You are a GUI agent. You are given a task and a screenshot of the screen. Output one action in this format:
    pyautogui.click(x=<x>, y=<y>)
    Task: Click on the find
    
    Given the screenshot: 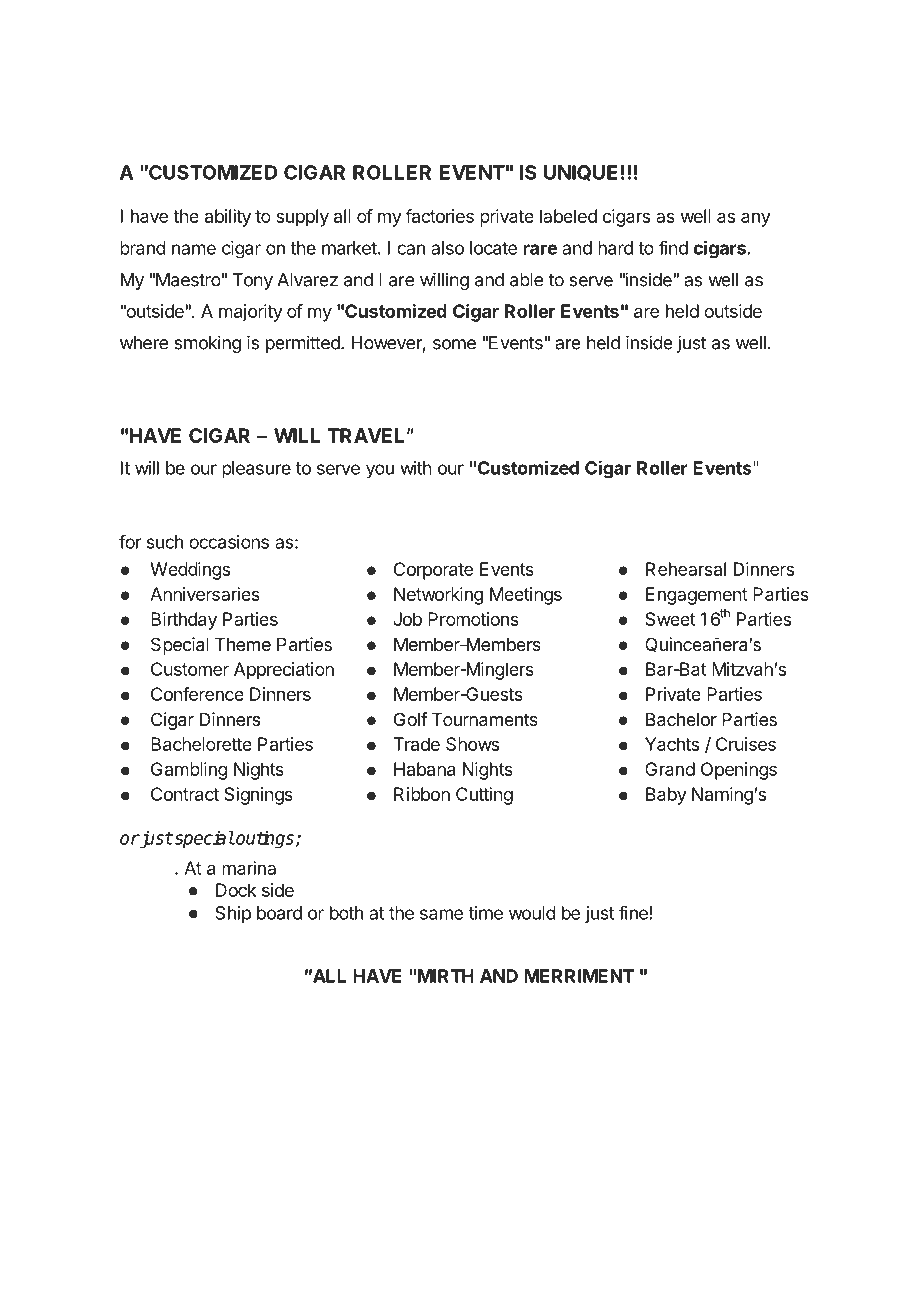 What is the action you would take?
    pyautogui.click(x=673, y=247)
